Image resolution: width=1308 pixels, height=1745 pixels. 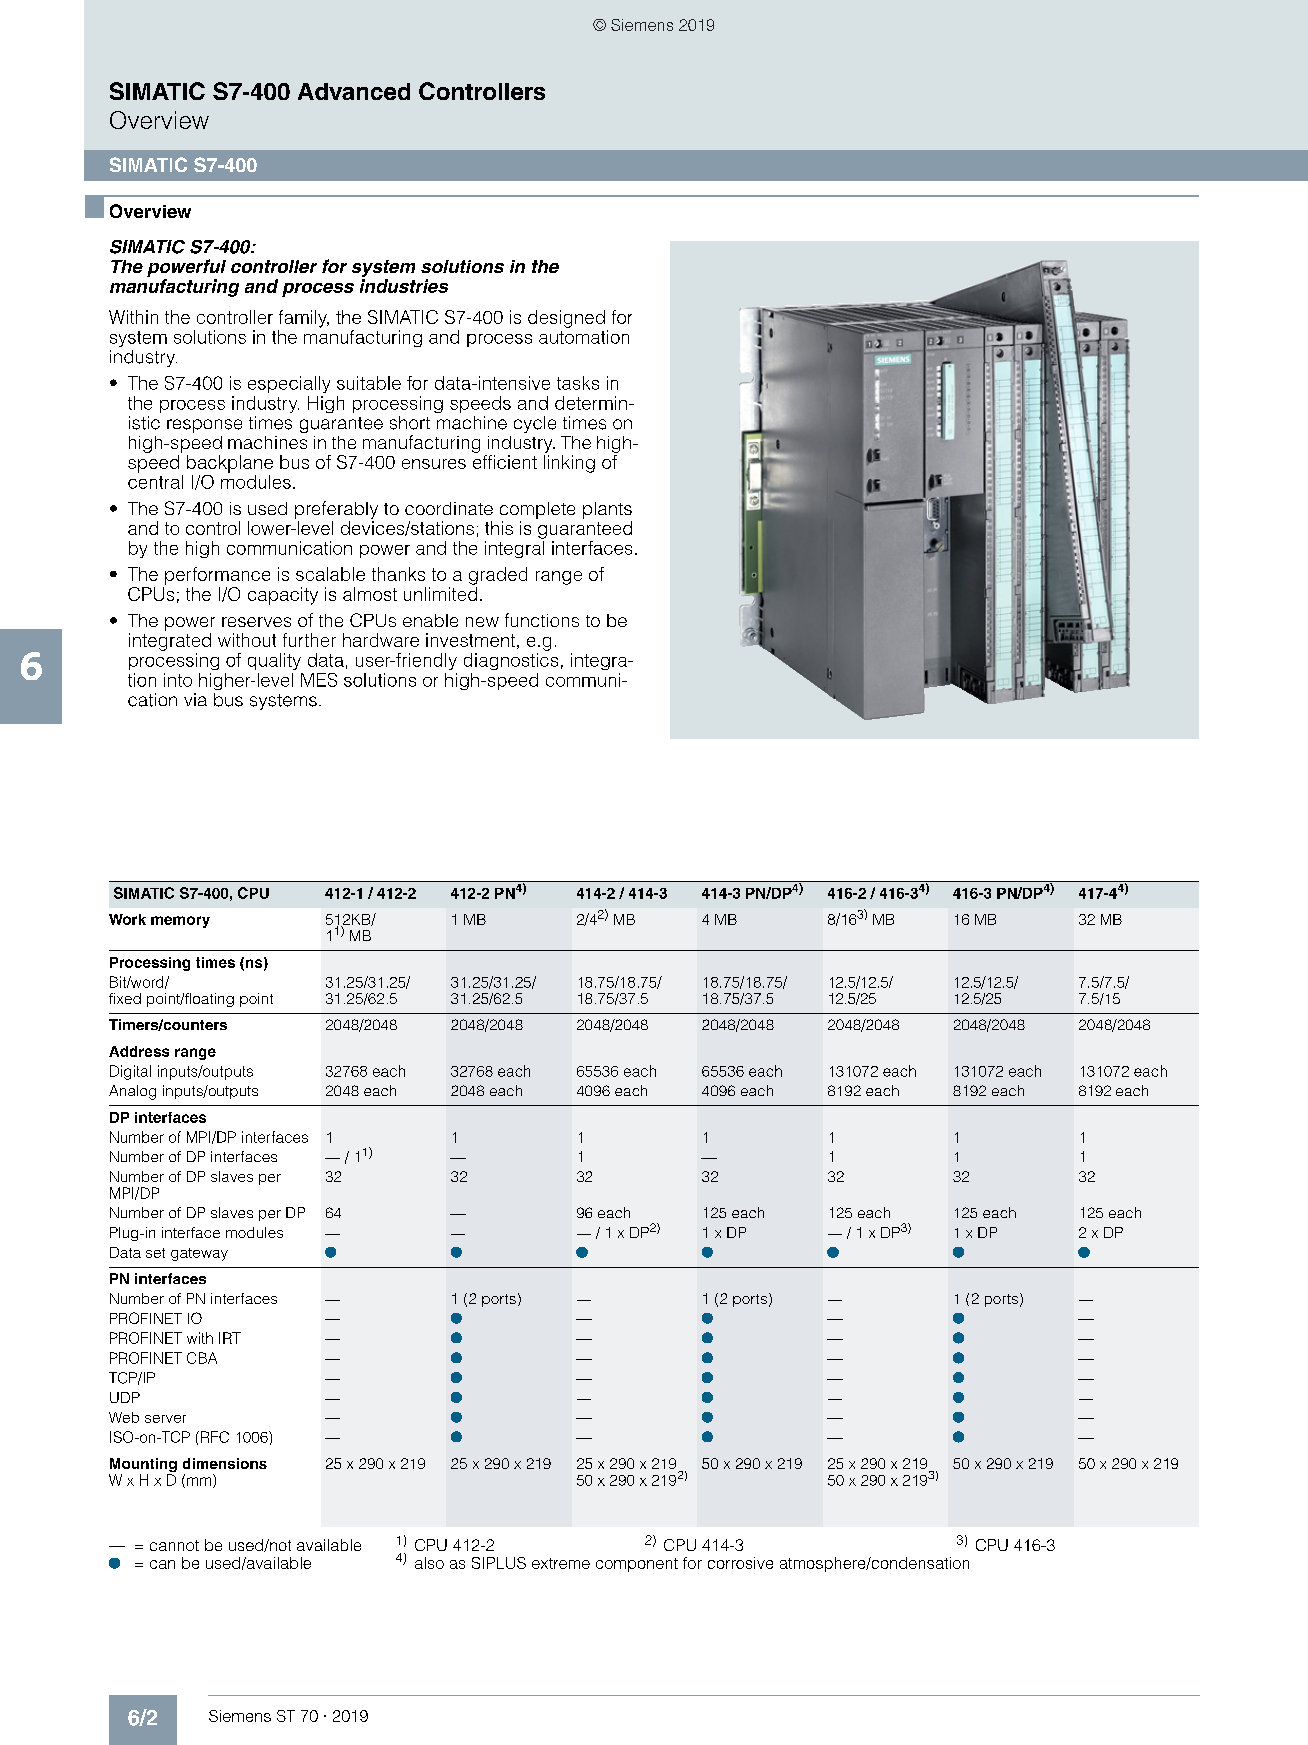 What do you see at coordinates (404, 286) in the page?
I see `industries` at bounding box center [404, 286].
